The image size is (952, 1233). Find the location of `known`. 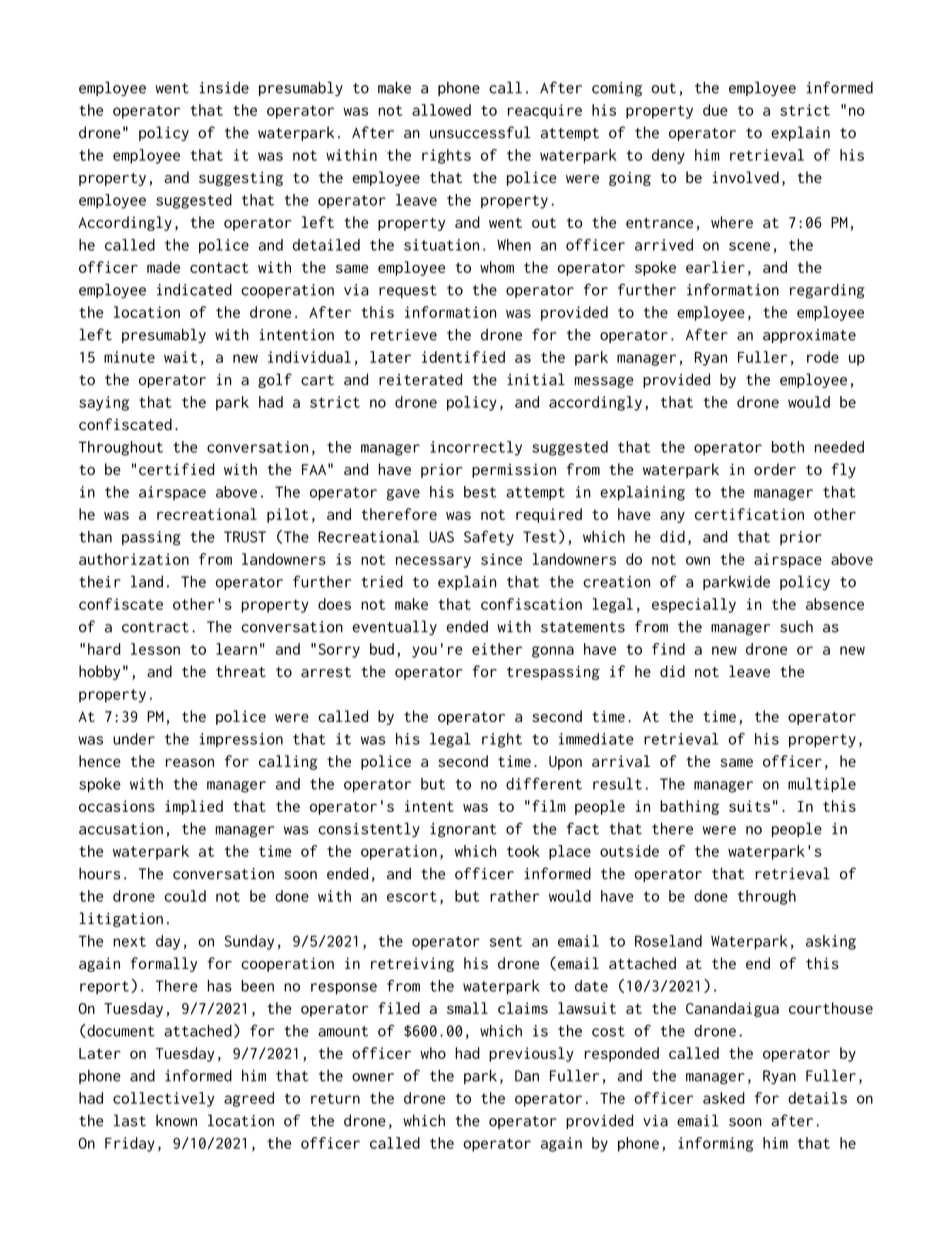

known is located at coordinates (176, 1120).
